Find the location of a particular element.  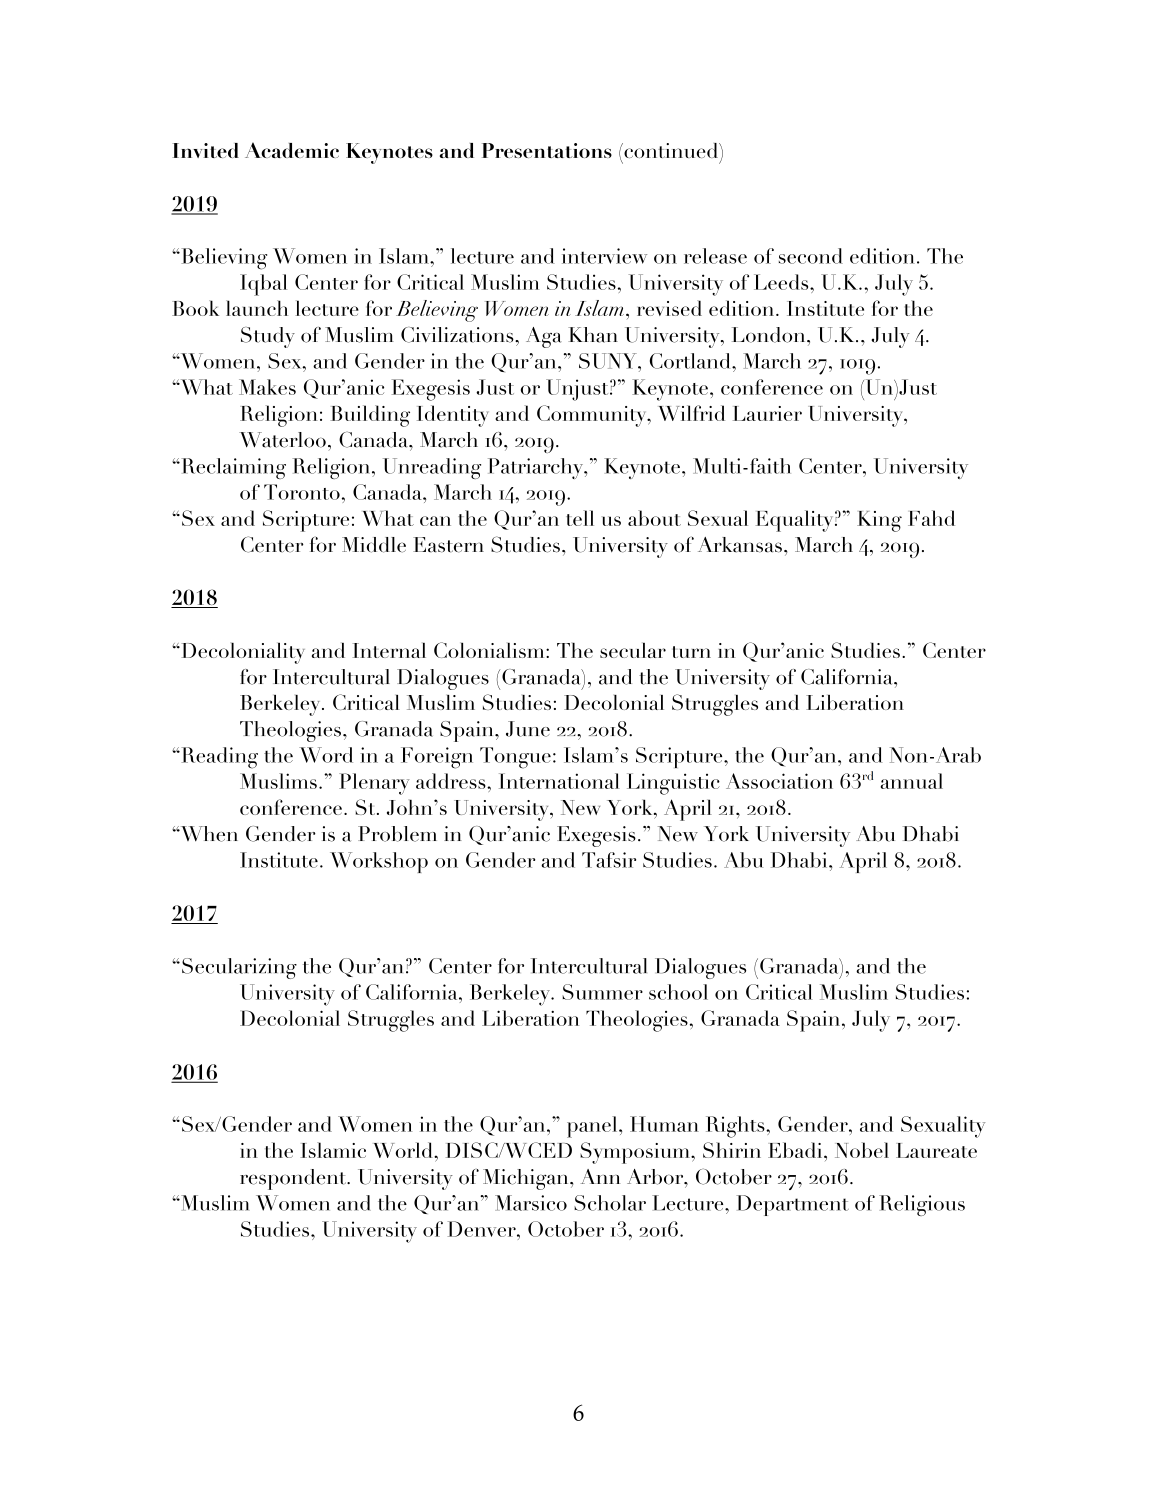

second is located at coordinates (811, 256).
